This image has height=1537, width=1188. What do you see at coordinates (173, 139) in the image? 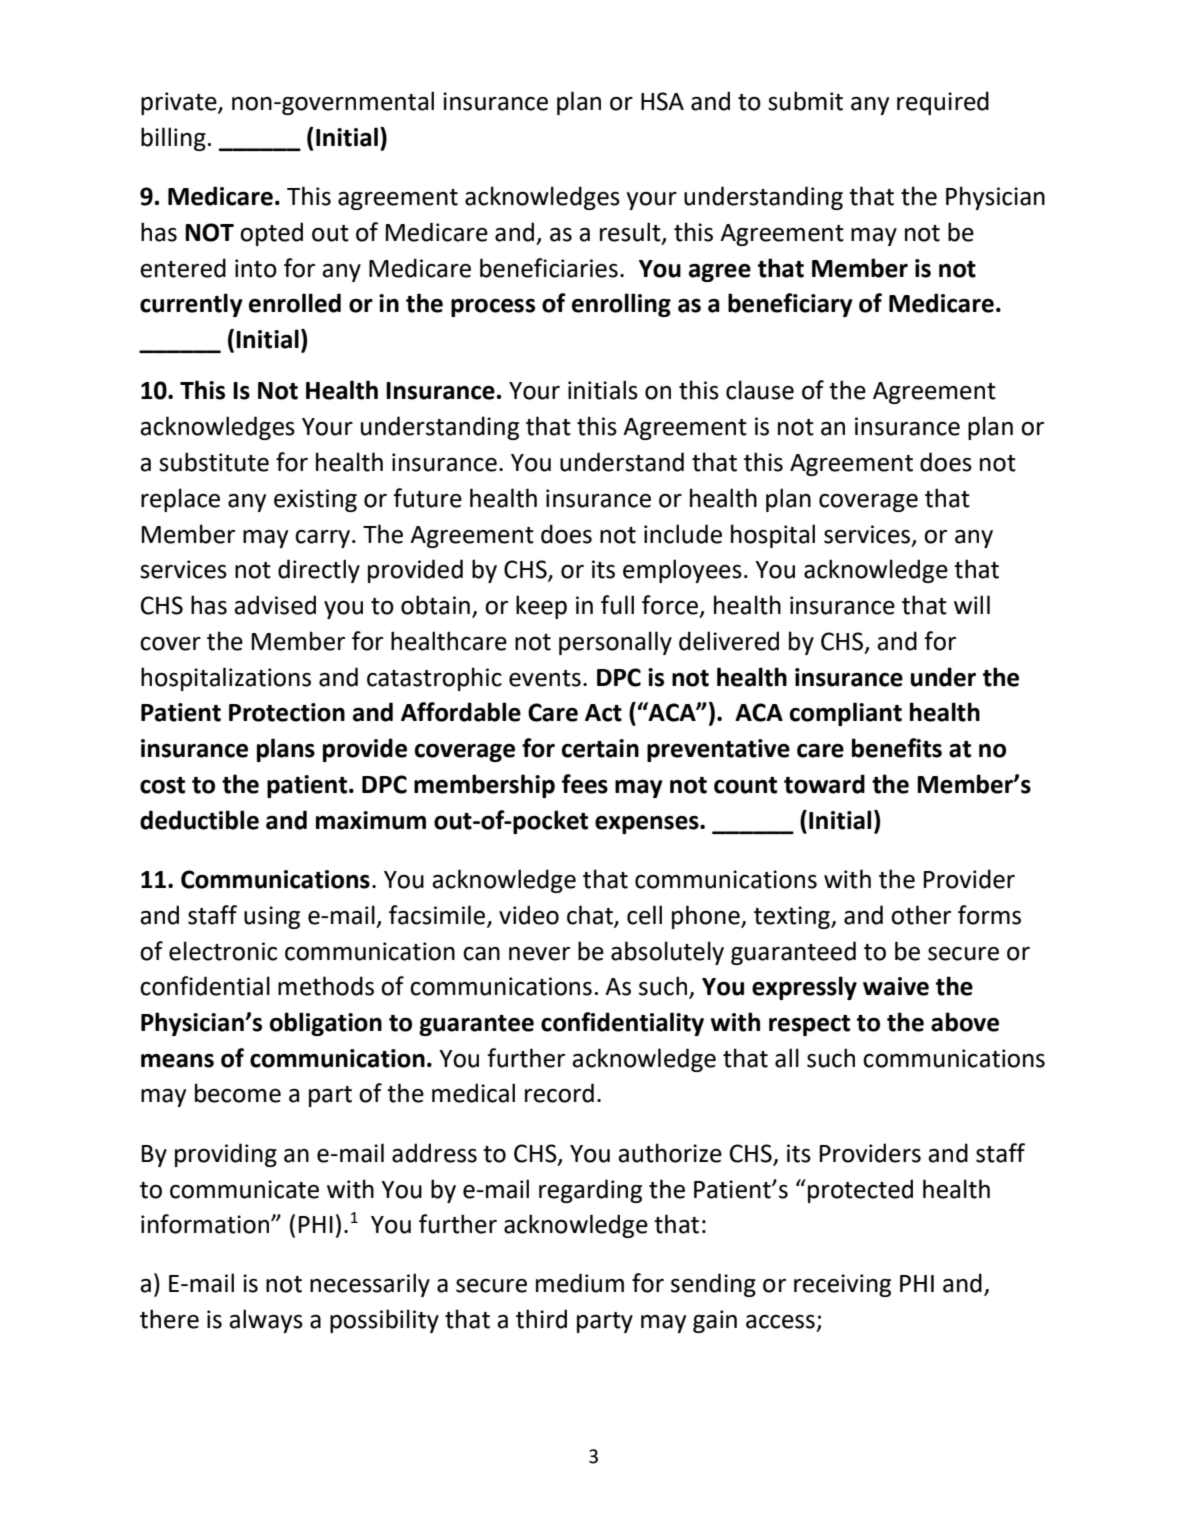
I see `billing` at bounding box center [173, 139].
